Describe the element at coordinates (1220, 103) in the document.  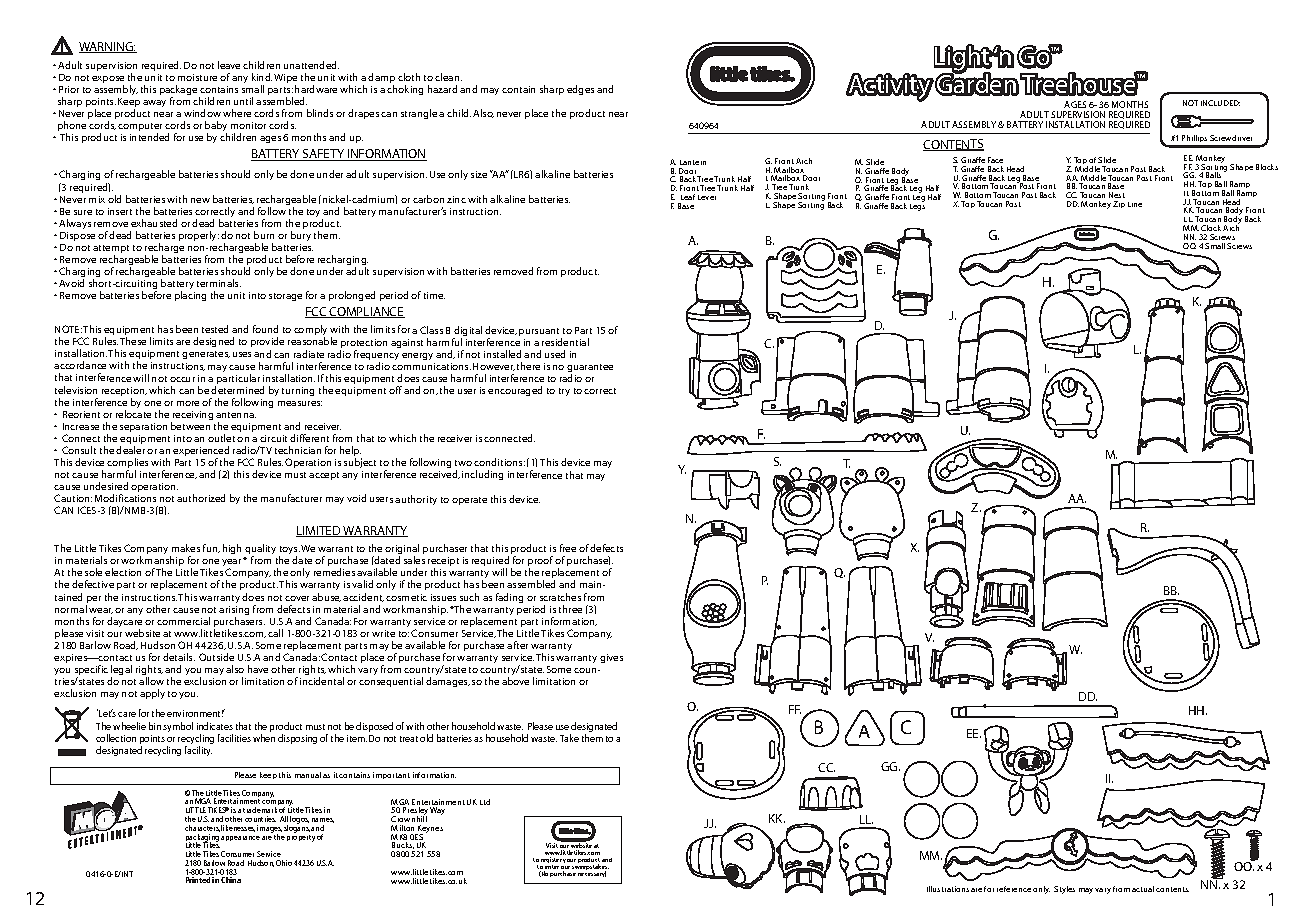
I see `INCLUDED` at that location.
